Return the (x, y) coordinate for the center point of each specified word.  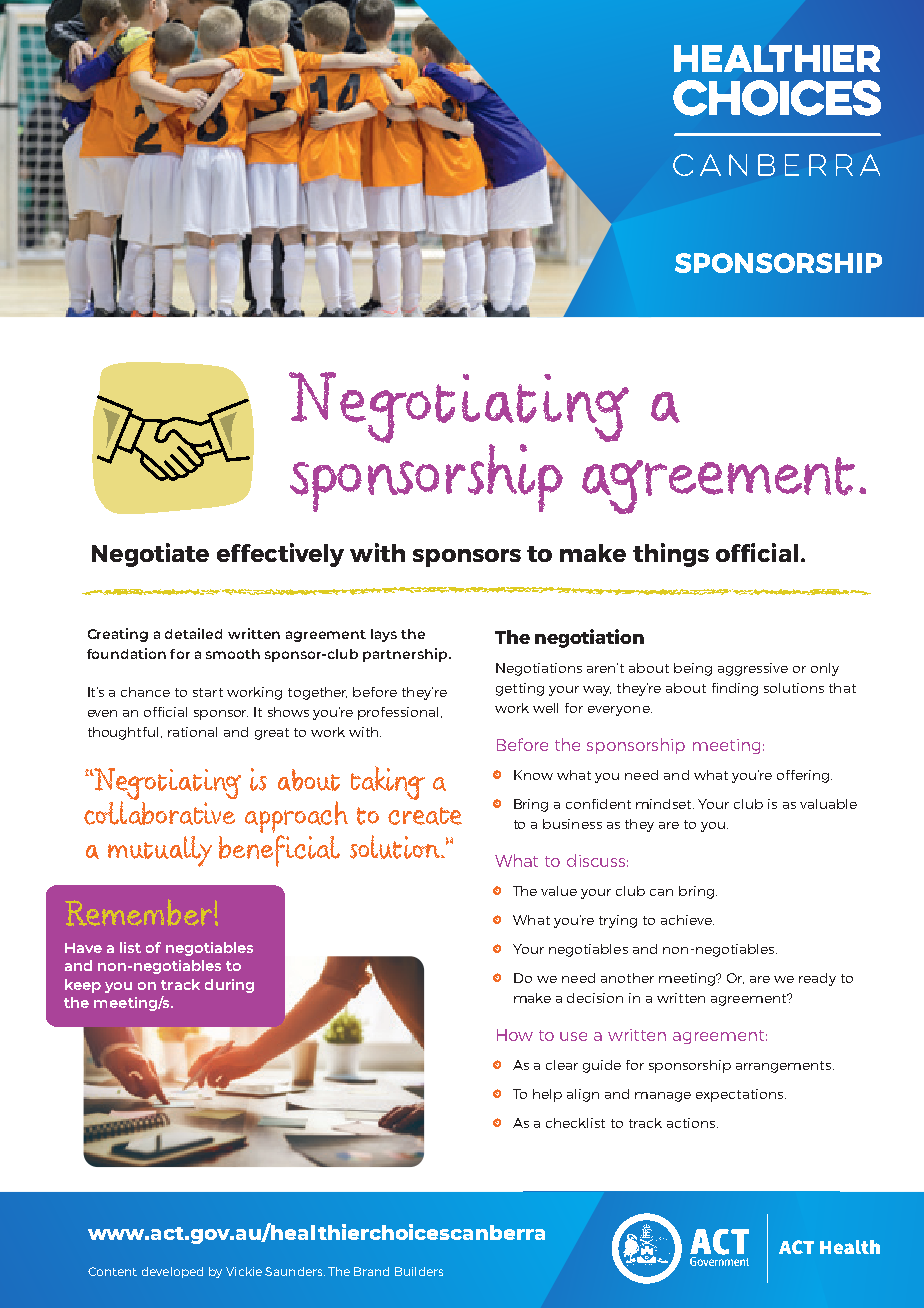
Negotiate (150, 555)
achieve (687, 920)
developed (172, 1272)
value (559, 891)
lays (384, 635)
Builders (419, 1271)
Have (83, 948)
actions (691, 1123)
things (671, 555)
